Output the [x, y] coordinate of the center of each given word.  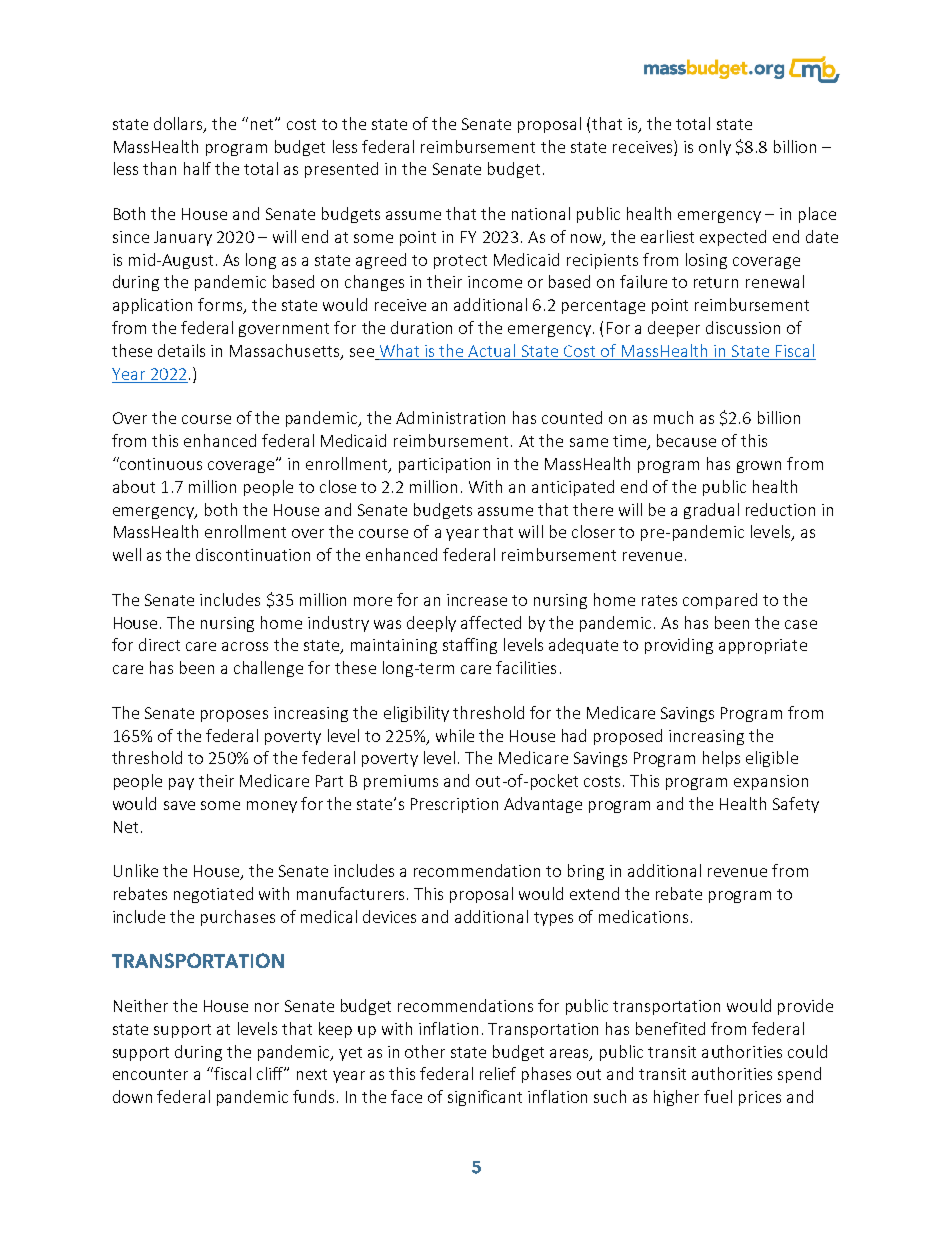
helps [721, 759]
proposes [234, 716]
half [197, 168]
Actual [491, 350]
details [181, 350]
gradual [711, 511]
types [553, 919]
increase [477, 600]
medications [643, 916]
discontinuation [253, 554]
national [541, 213]
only [715, 148]
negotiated [213, 895]
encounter [150, 1074]
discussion [743, 327]
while [455, 735]
